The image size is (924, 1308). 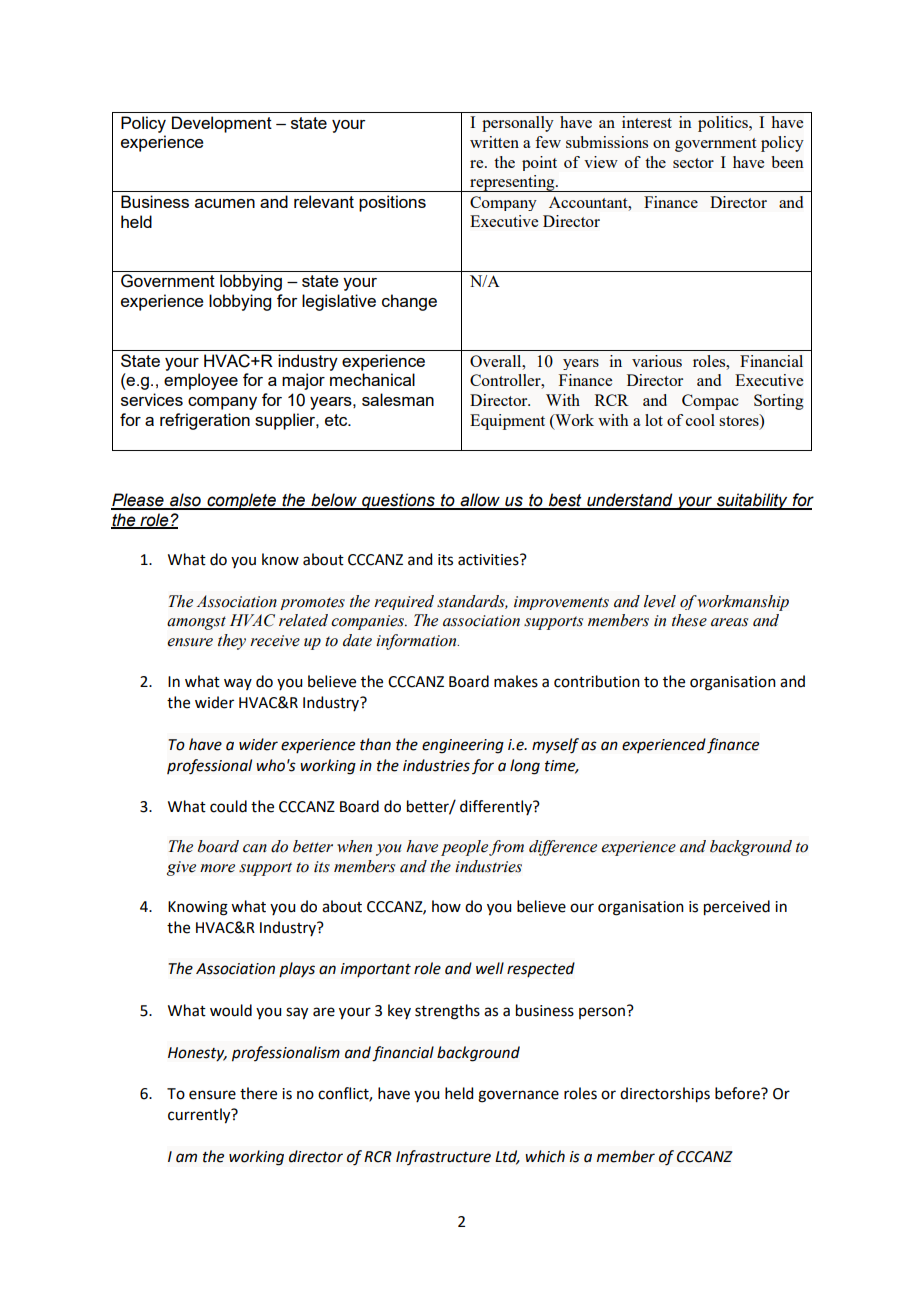 I want to click on suitability, so click(x=752, y=501).
